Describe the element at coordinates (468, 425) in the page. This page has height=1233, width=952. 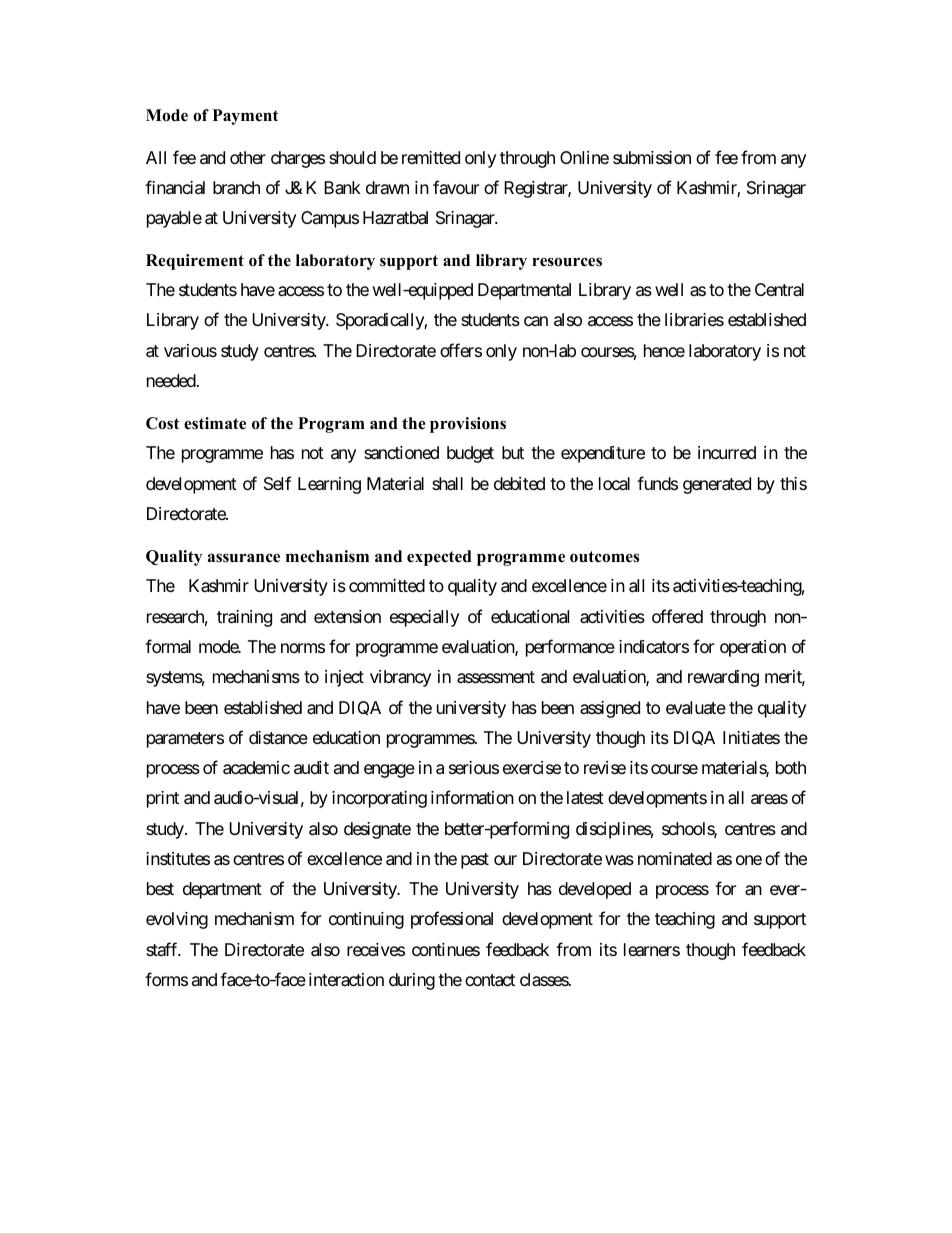
I see `provisions` at that location.
